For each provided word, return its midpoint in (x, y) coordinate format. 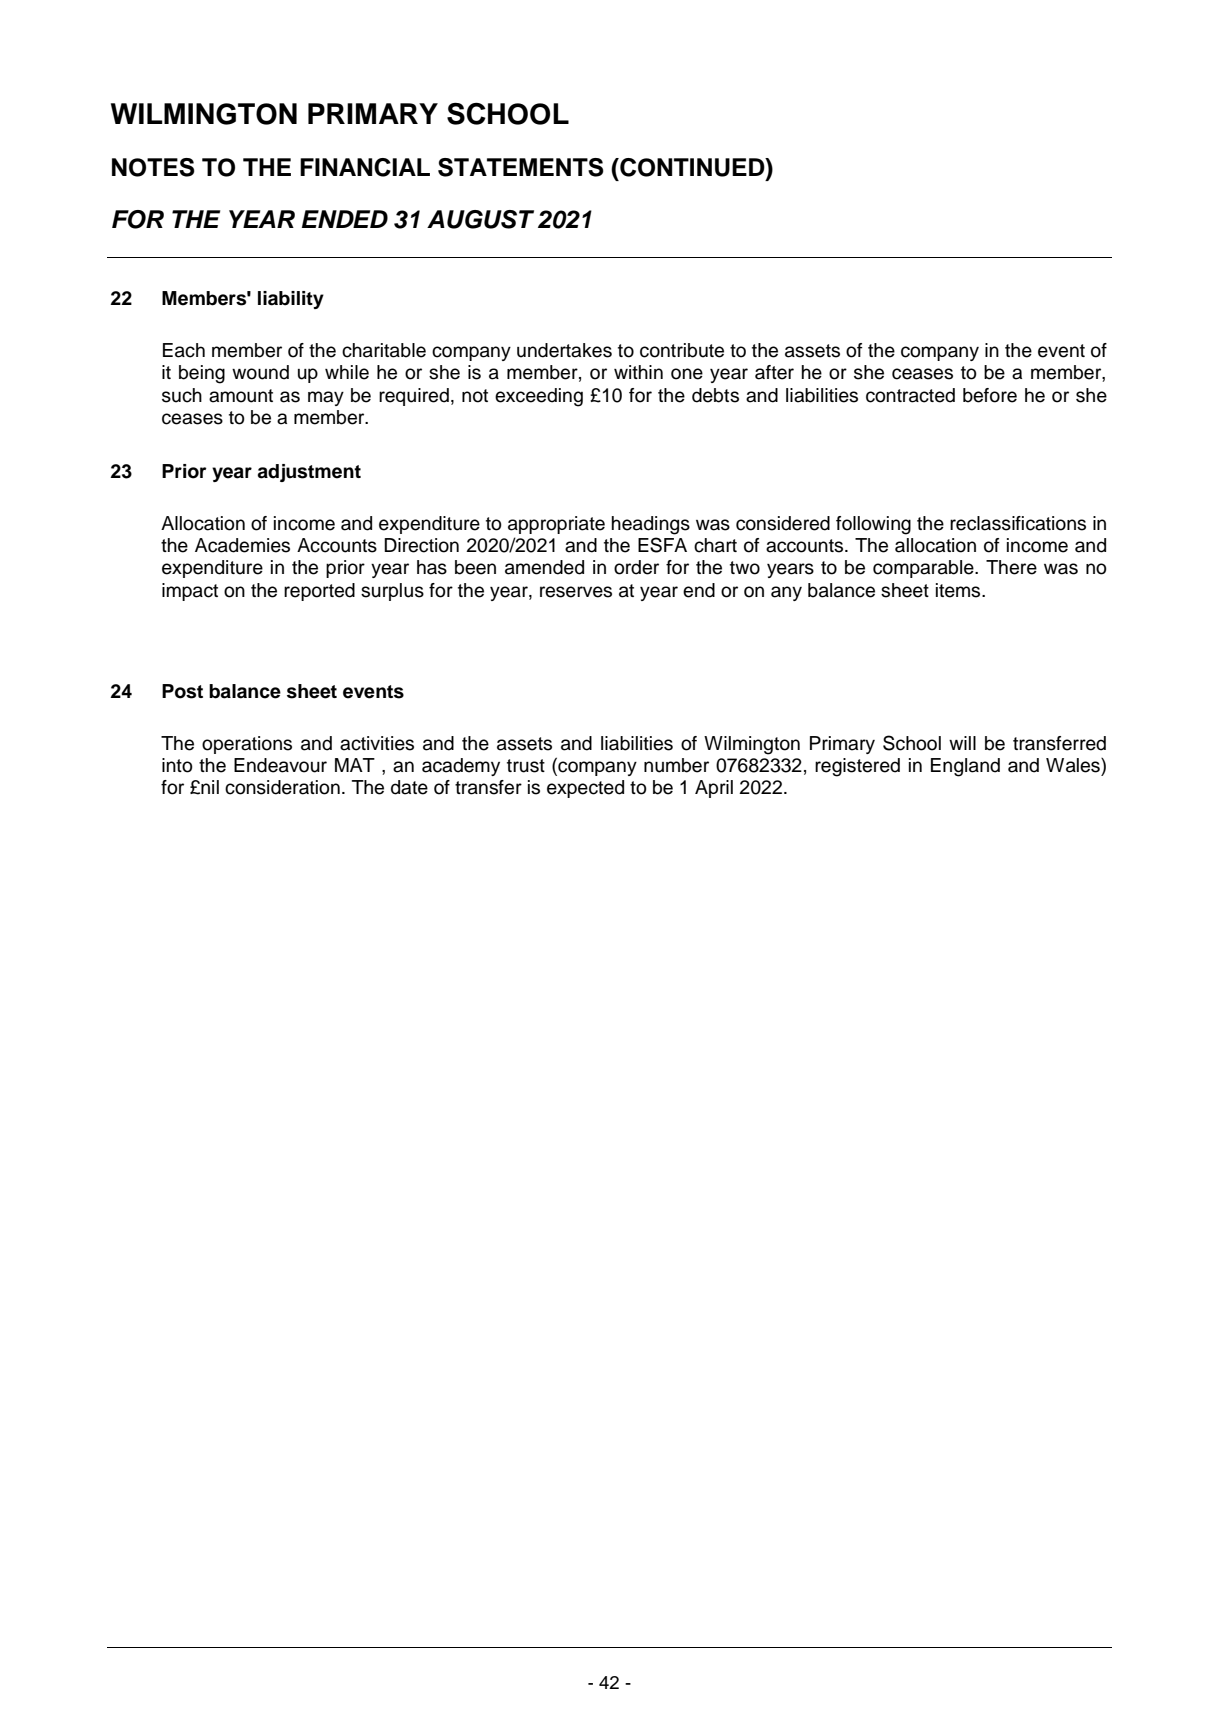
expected (585, 789)
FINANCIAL (365, 167)
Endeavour (280, 765)
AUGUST (480, 219)
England (965, 767)
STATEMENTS (521, 167)
